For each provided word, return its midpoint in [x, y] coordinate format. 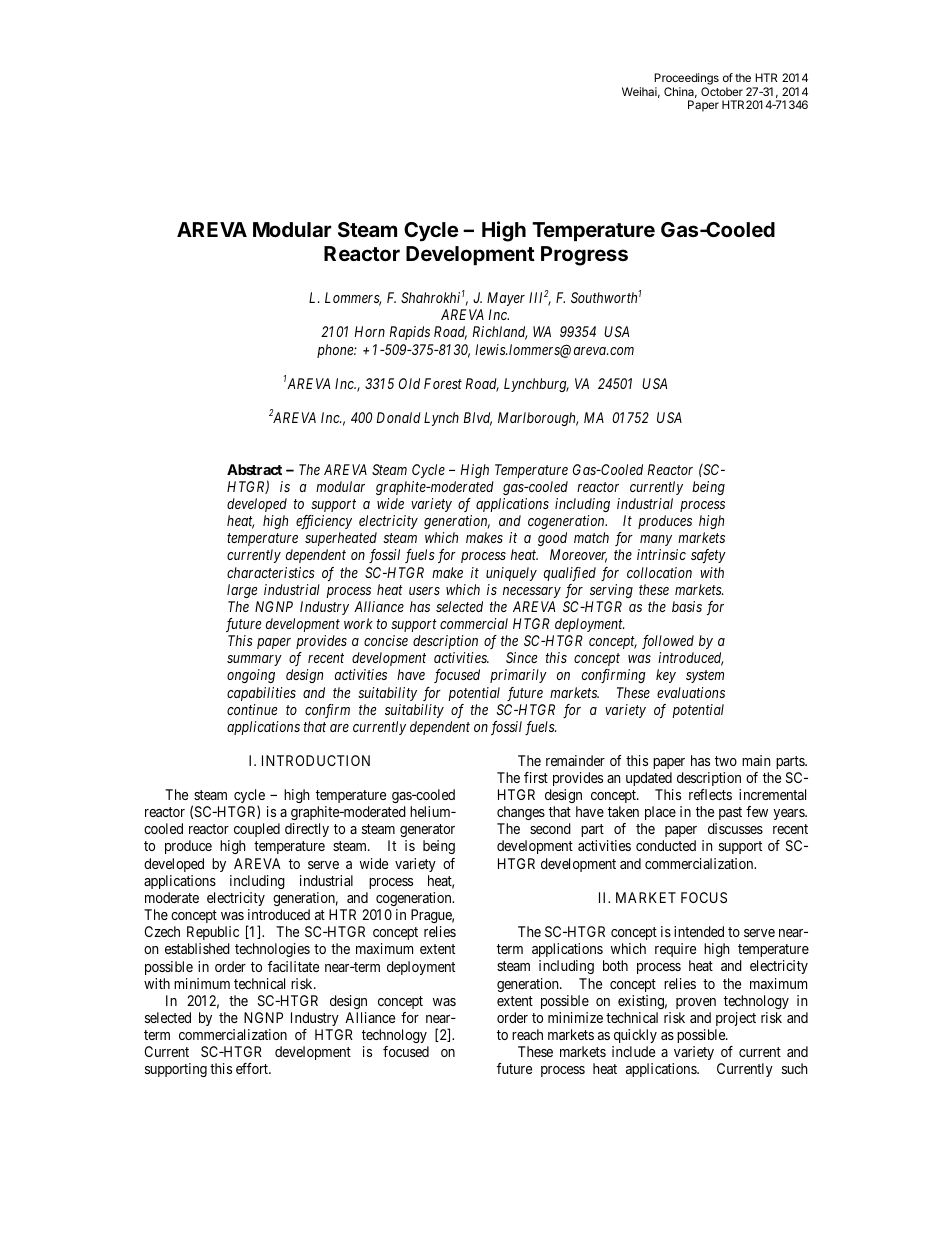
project [736, 1019]
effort [253, 1068]
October [722, 91]
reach [527, 1034]
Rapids [410, 333]
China [680, 92]
